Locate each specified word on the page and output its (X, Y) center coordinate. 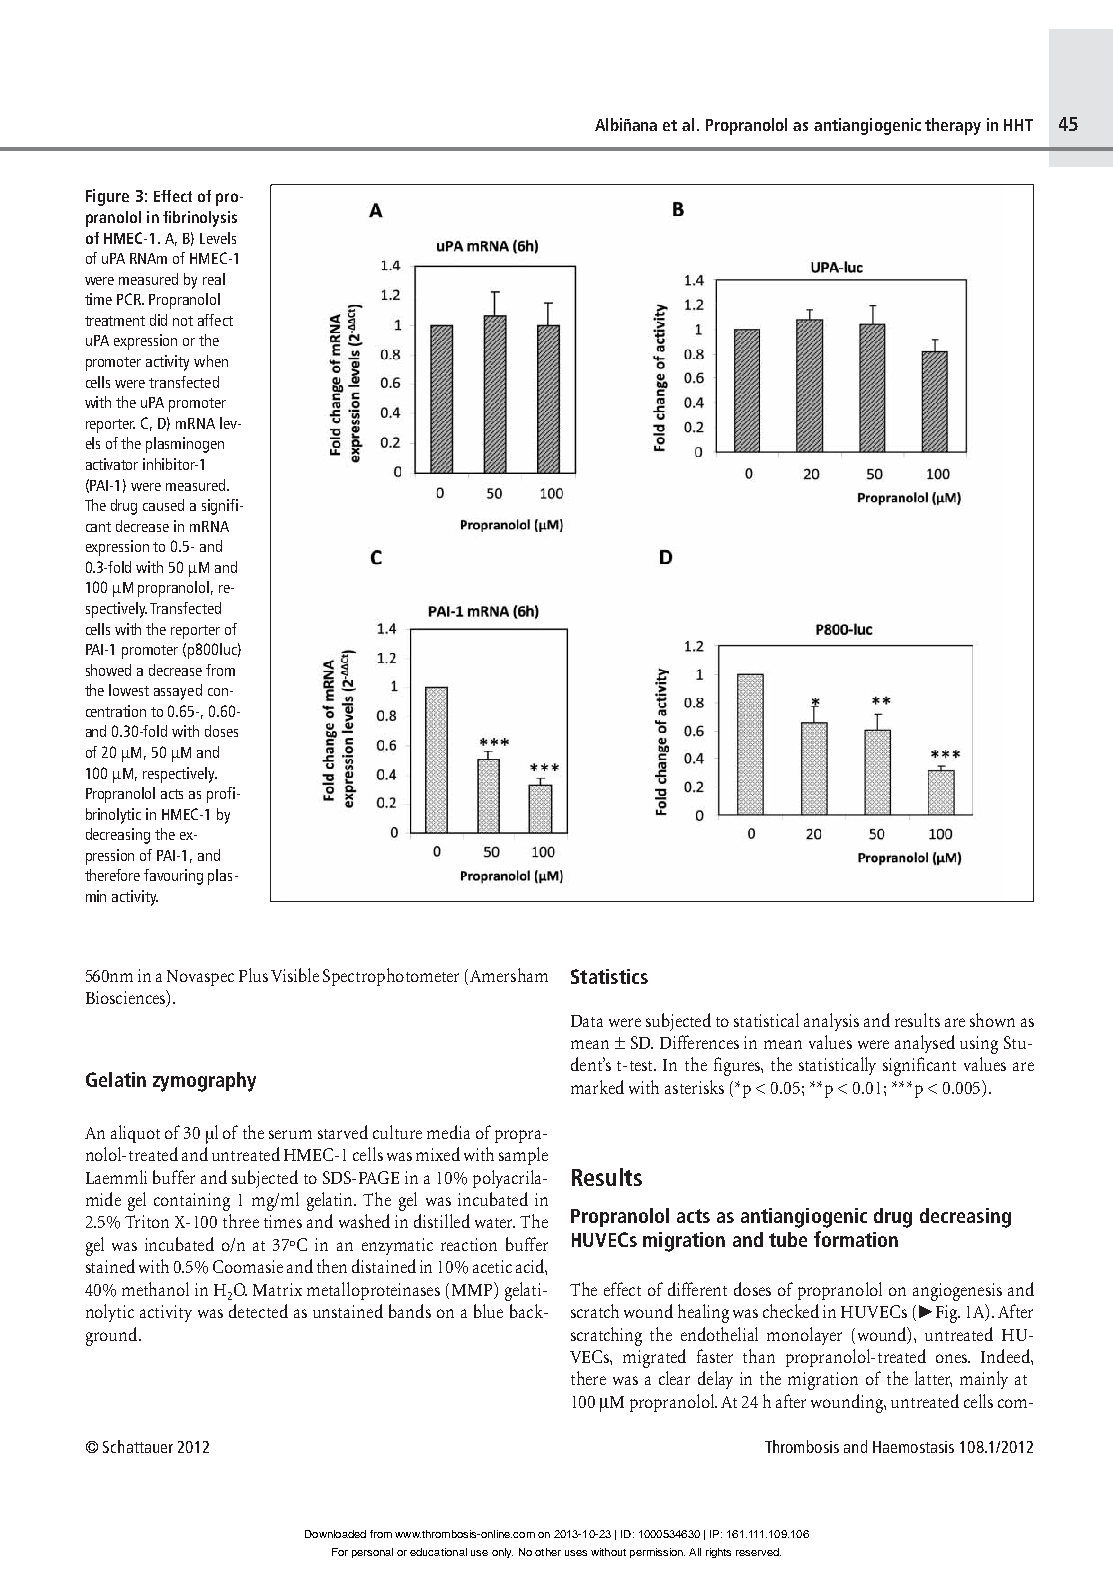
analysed (925, 1044)
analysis (831, 1022)
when (211, 361)
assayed (178, 692)
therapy (953, 126)
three (241, 1221)
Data (587, 1021)
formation (856, 1239)
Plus (253, 975)
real (214, 279)
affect (215, 320)
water (495, 1223)
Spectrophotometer (391, 977)
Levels (218, 238)
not (183, 321)
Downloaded (335, 1534)
